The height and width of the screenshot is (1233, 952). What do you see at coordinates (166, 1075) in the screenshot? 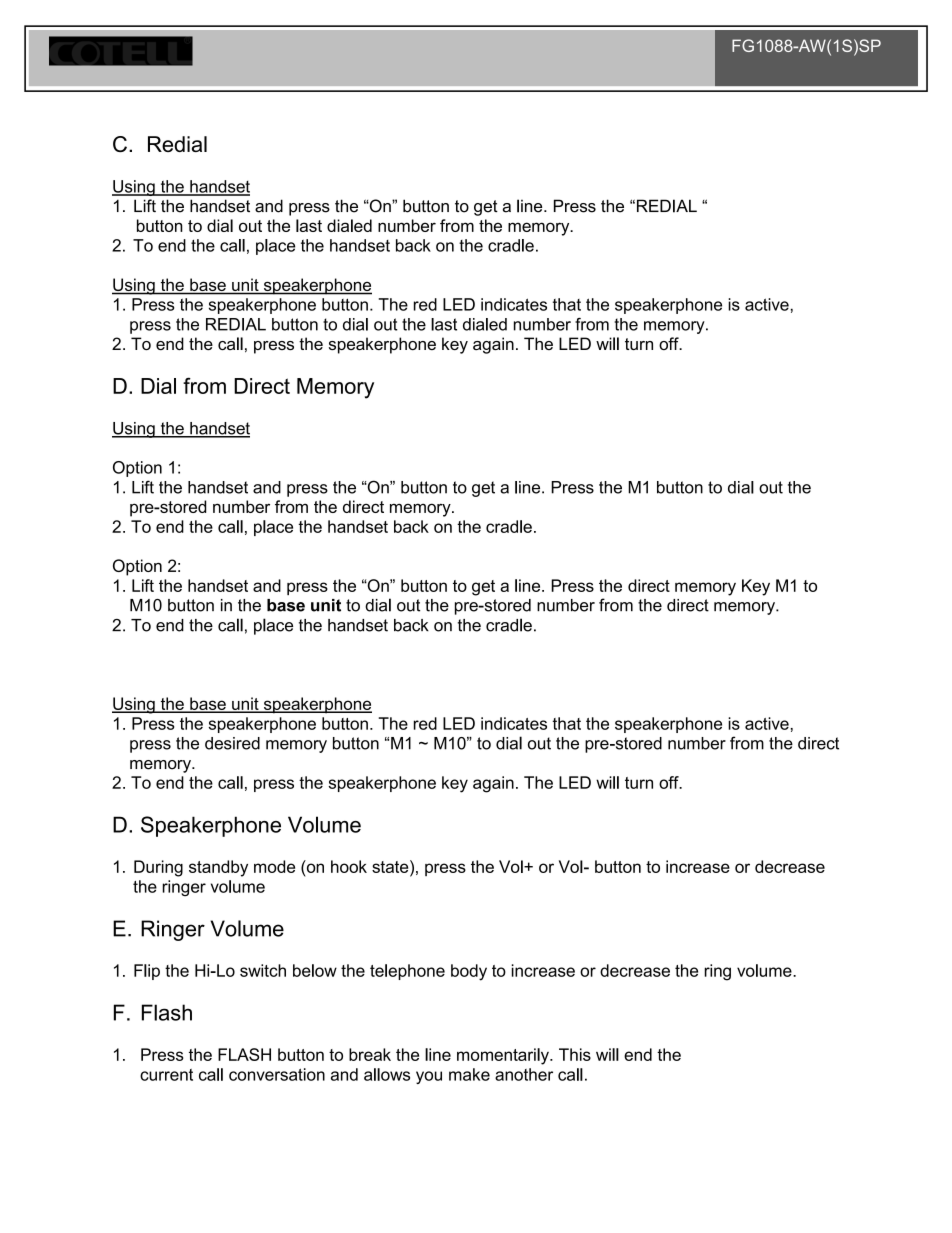
I see `current` at bounding box center [166, 1075].
